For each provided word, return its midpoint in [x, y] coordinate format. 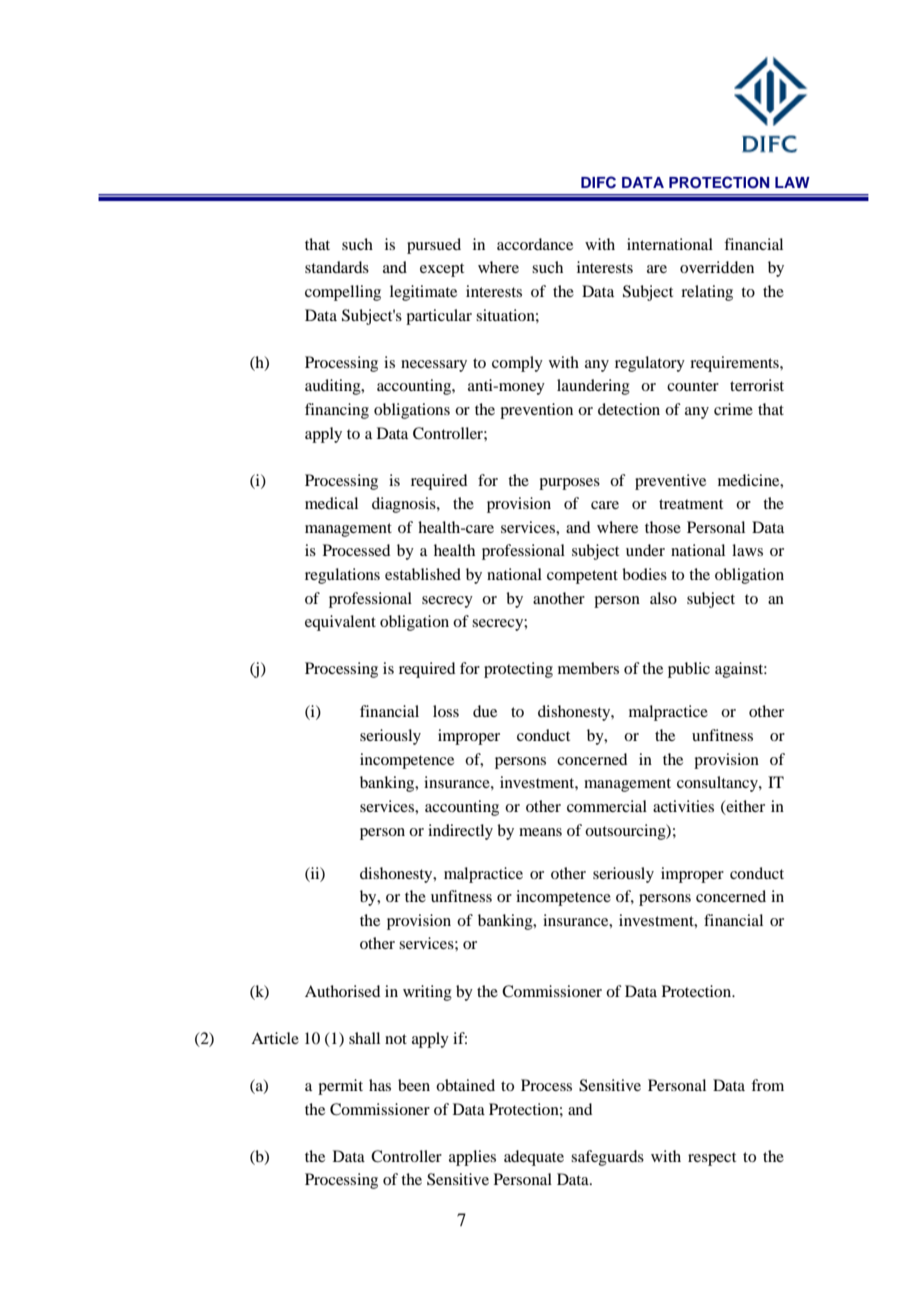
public [689, 670]
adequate [534, 1158]
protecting [518, 670]
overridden [717, 267]
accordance [535, 244]
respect [712, 1159]
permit [340, 1087]
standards [337, 267]
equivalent [340, 623]
